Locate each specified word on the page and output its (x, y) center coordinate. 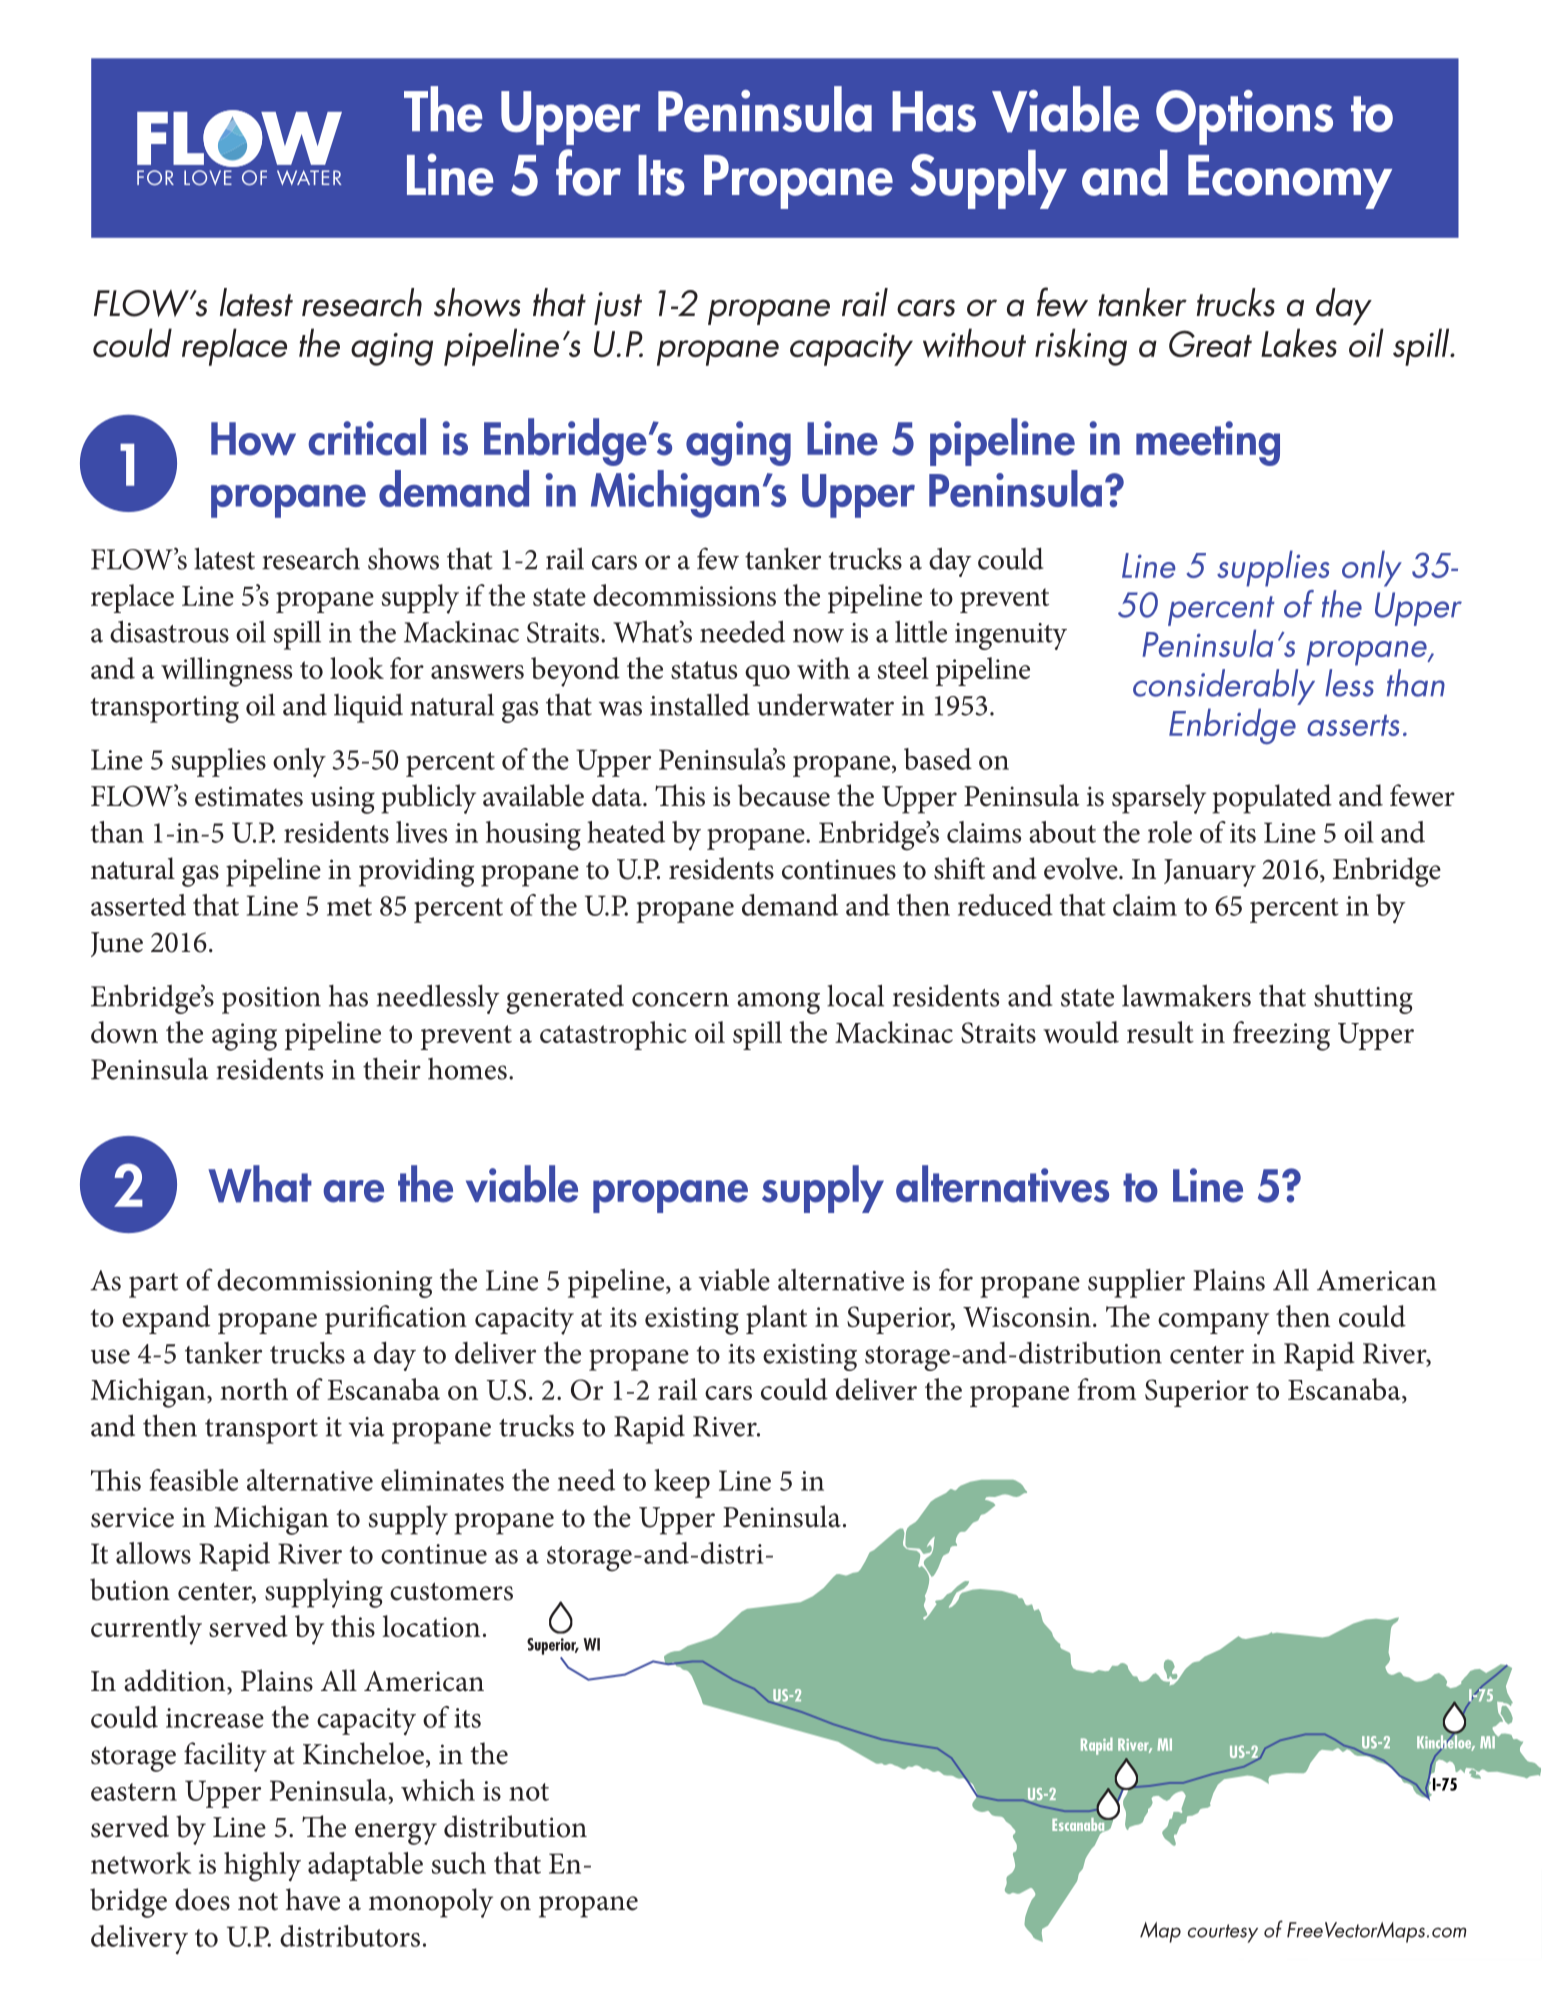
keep (682, 1483)
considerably (1224, 687)
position (271, 1000)
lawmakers (1186, 995)
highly (262, 1867)
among (778, 1003)
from (1106, 1389)
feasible (194, 1480)
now (818, 635)
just (618, 308)
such (459, 1863)
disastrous (169, 631)
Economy (1290, 182)
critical (367, 437)
